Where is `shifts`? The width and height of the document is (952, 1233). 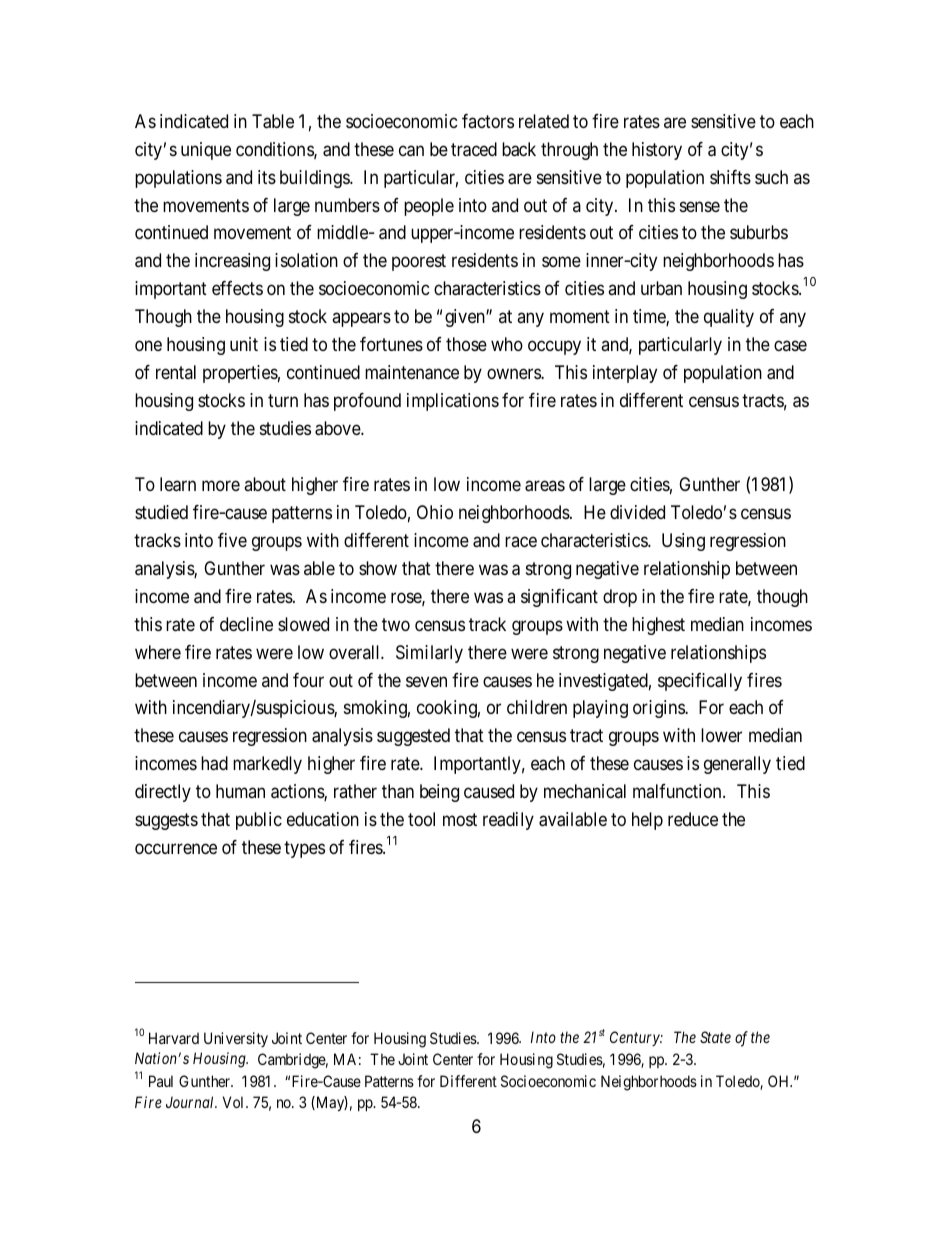
shifts is located at coordinates (730, 177).
